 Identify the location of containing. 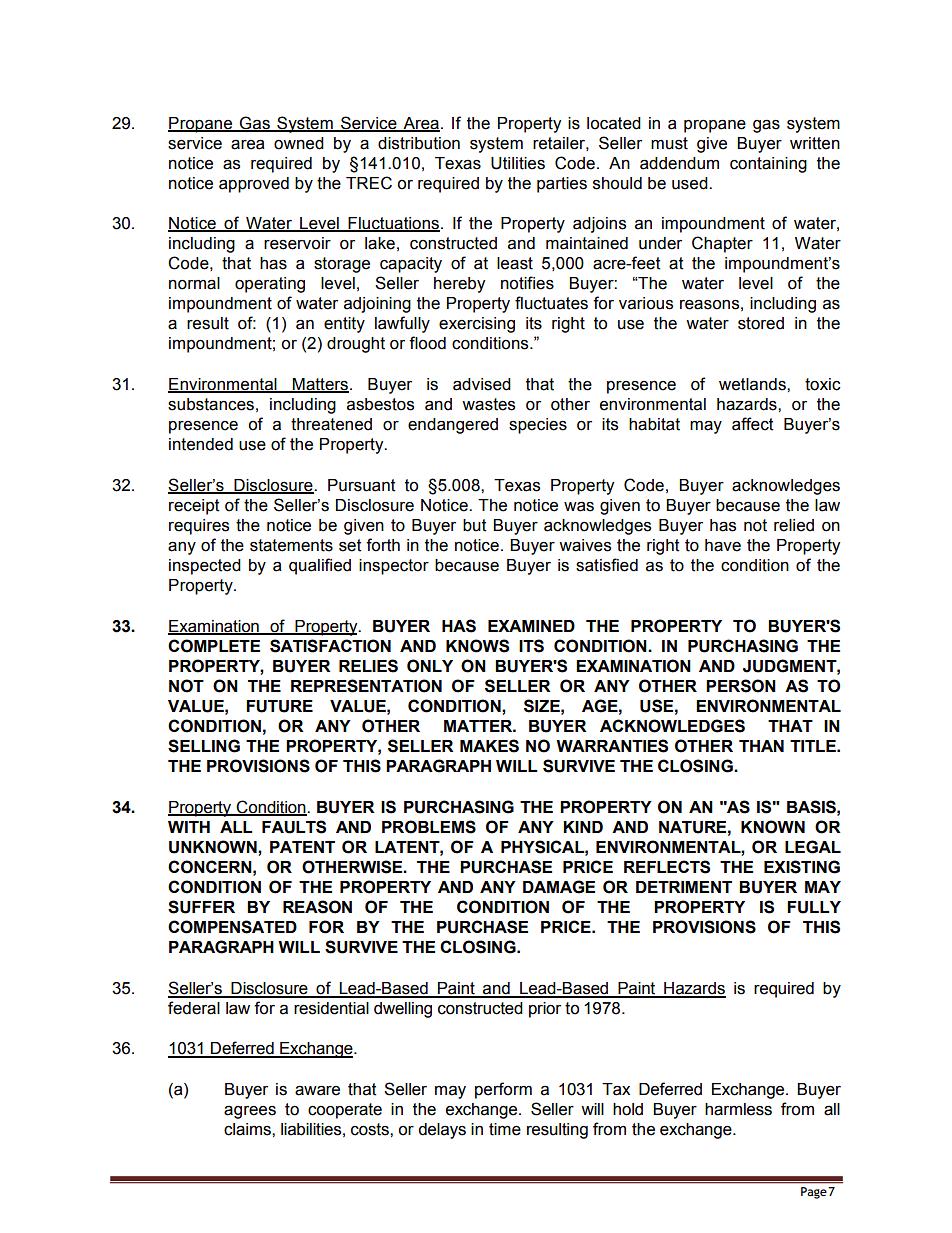
(768, 165).
